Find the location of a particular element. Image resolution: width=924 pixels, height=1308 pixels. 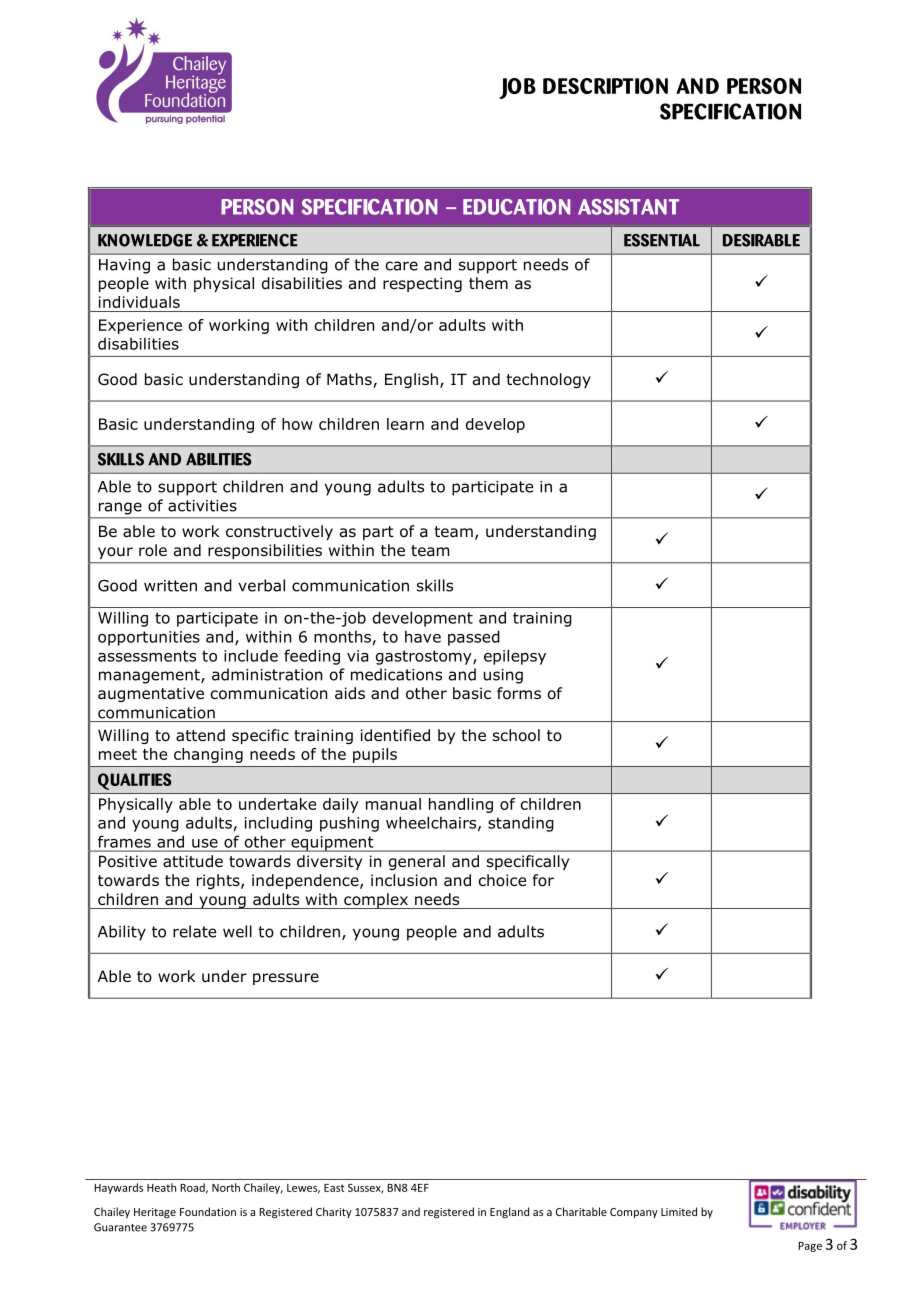

KNOWLEDGE is located at coordinates (145, 240).
